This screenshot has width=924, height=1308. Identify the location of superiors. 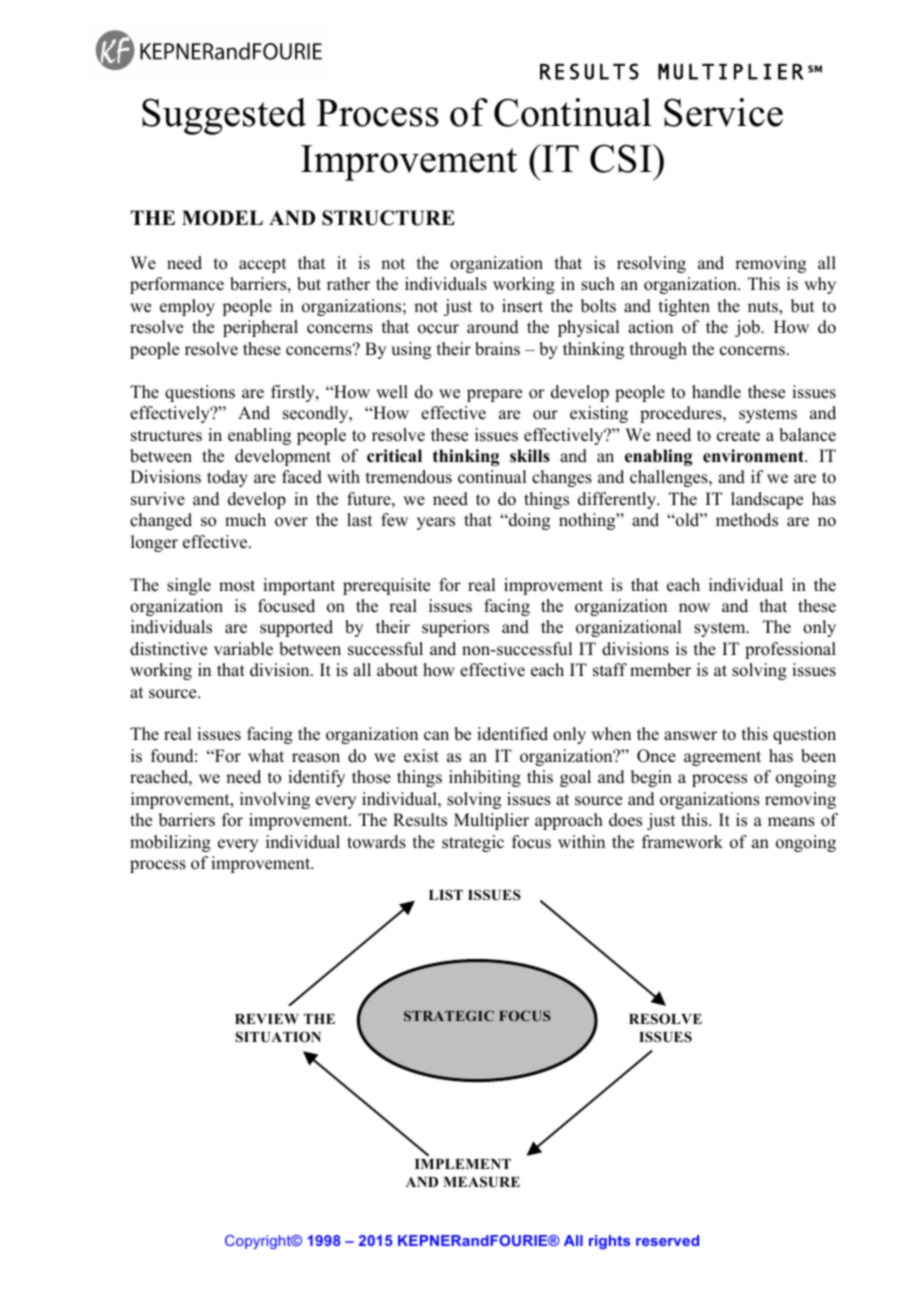
(455, 628).
